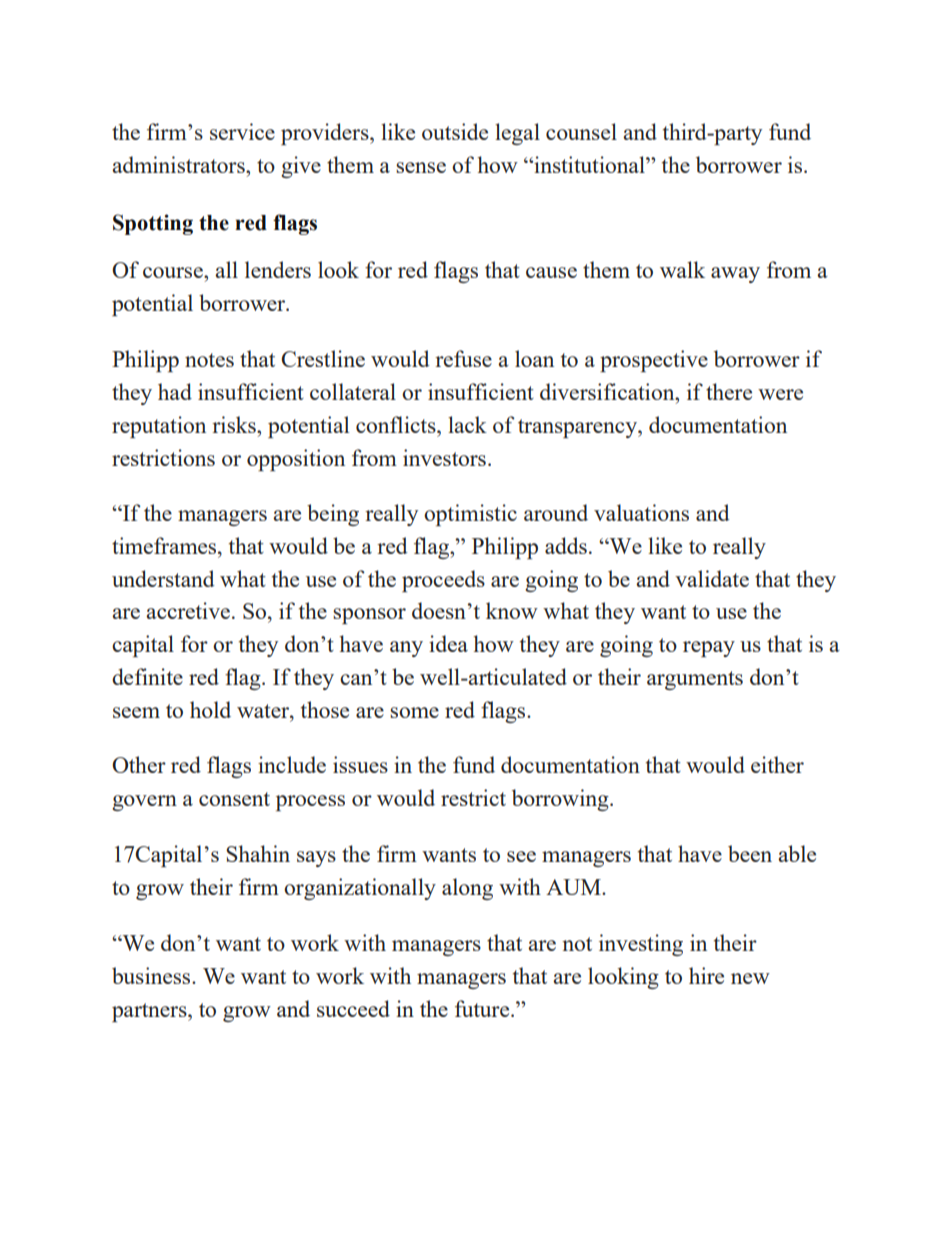  Describe the element at coordinates (561, 800) in the screenshot. I see `borrowing` at that location.
